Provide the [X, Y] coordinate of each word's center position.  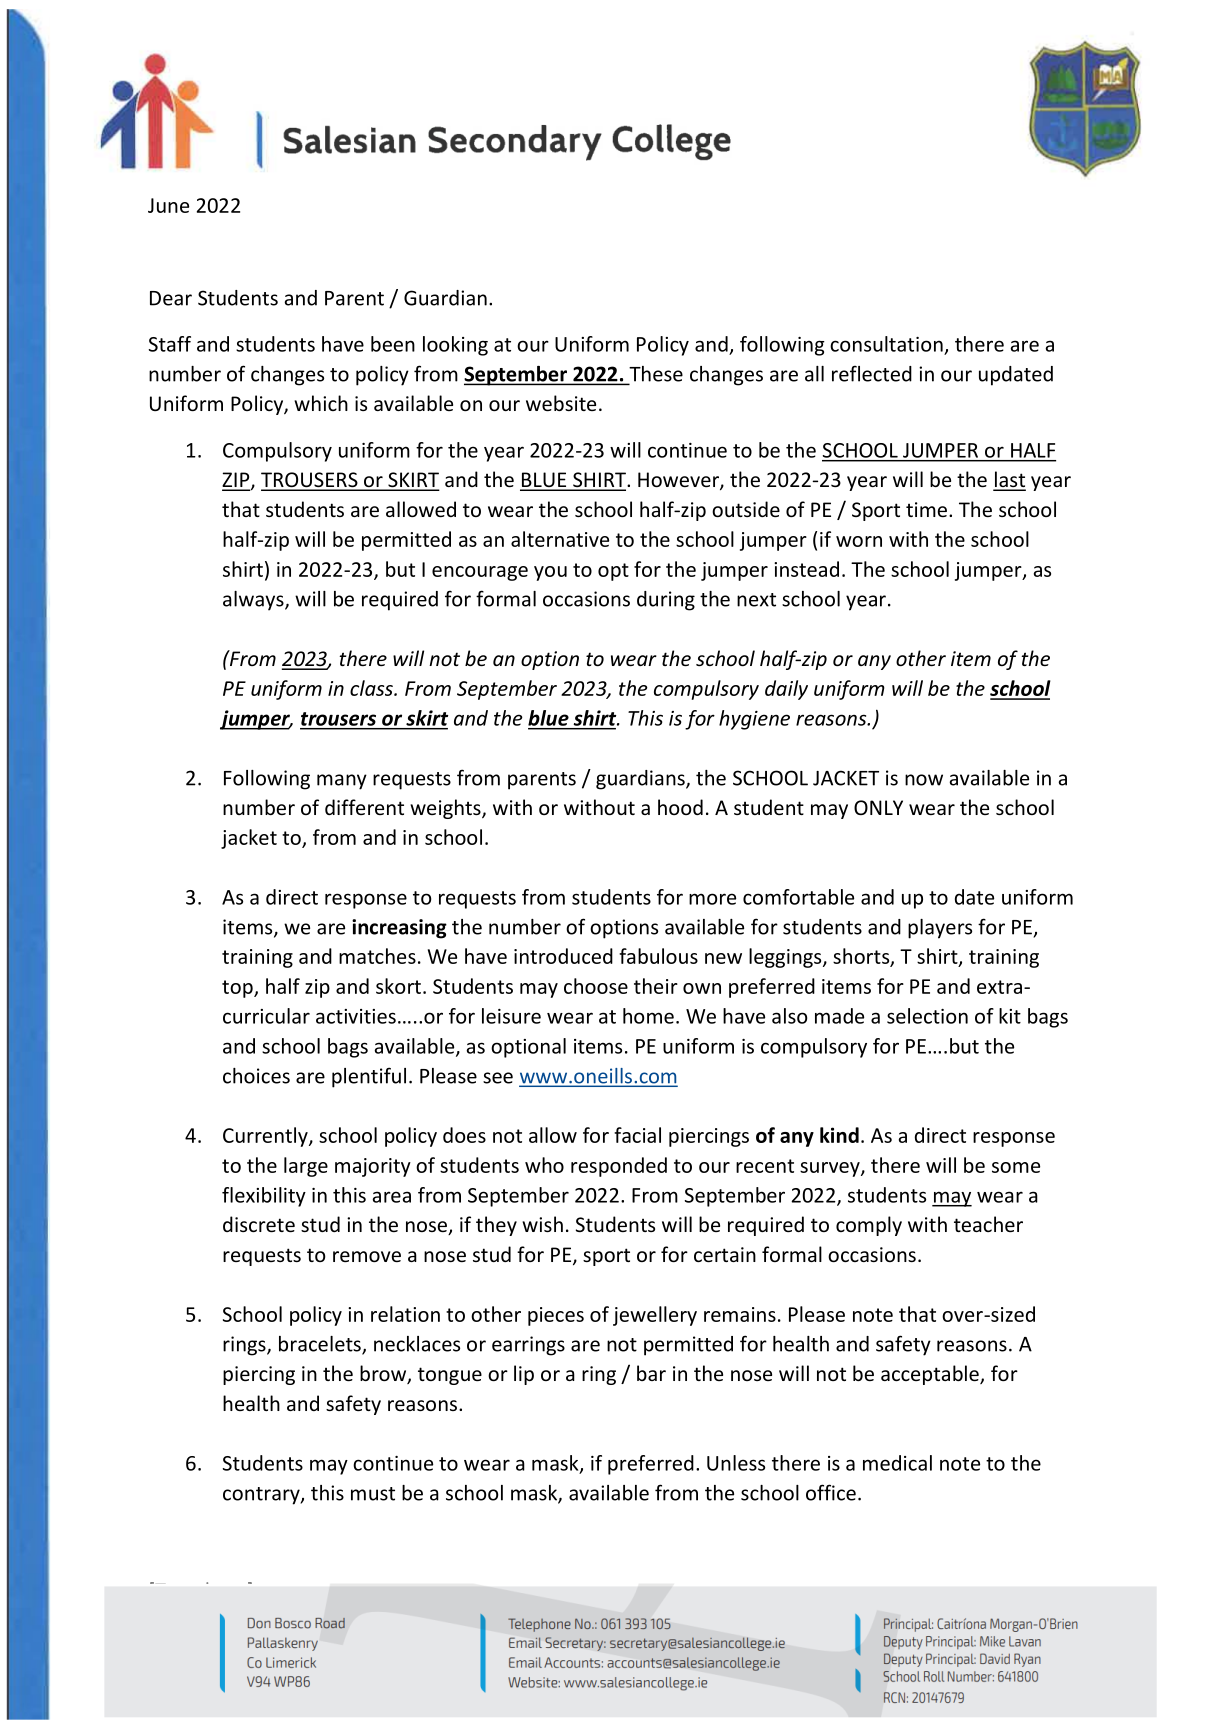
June [168, 205]
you [550, 573]
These [655, 375]
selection [927, 1016]
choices [256, 1076]
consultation [886, 344]
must [373, 1494]
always [254, 601]
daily [786, 690]
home [648, 1016]
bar [651, 1373]
